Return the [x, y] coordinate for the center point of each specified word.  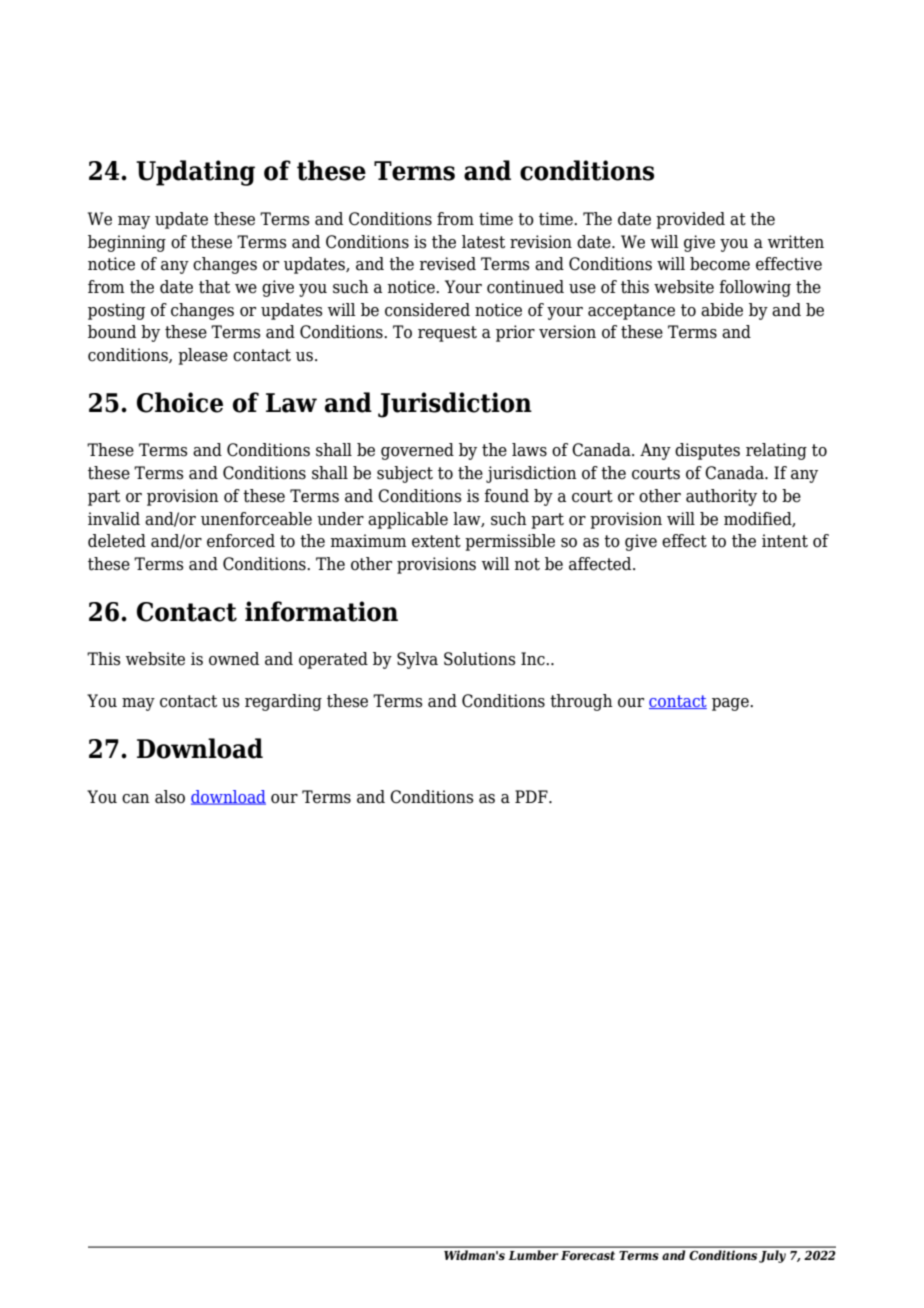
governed [417, 451]
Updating [195, 173]
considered [427, 310]
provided [690, 220]
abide [722, 310]
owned [234, 659]
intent [785, 541]
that [214, 287]
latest [483, 242]
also [170, 797]
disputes [707, 451]
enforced [241, 541]
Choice [180, 402]
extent [436, 541]
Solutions [480, 659]
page [731, 704]
